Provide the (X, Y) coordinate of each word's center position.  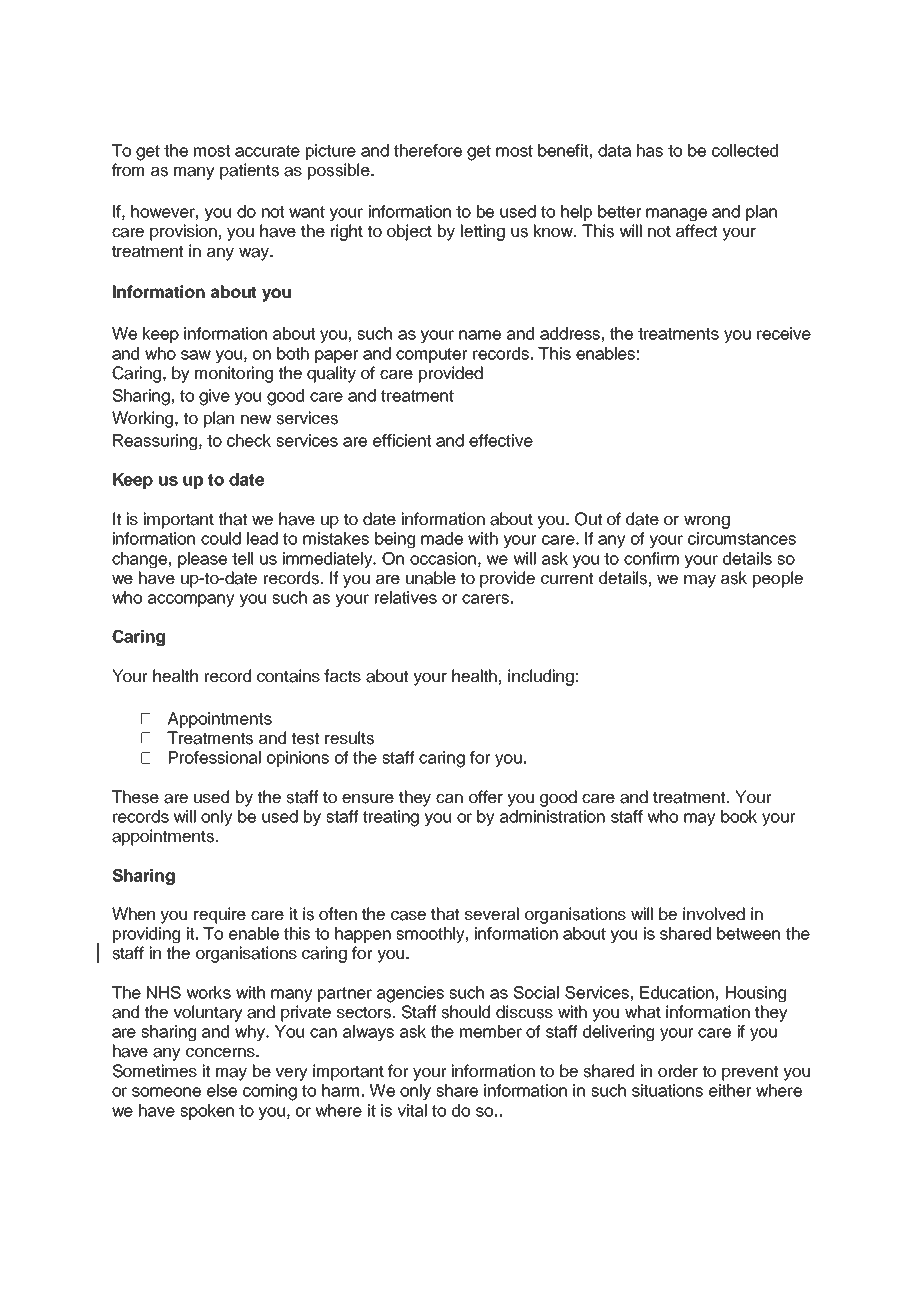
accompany (191, 600)
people (778, 579)
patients (249, 171)
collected (745, 150)
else (222, 1090)
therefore (428, 150)
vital (412, 1110)
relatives (406, 597)
